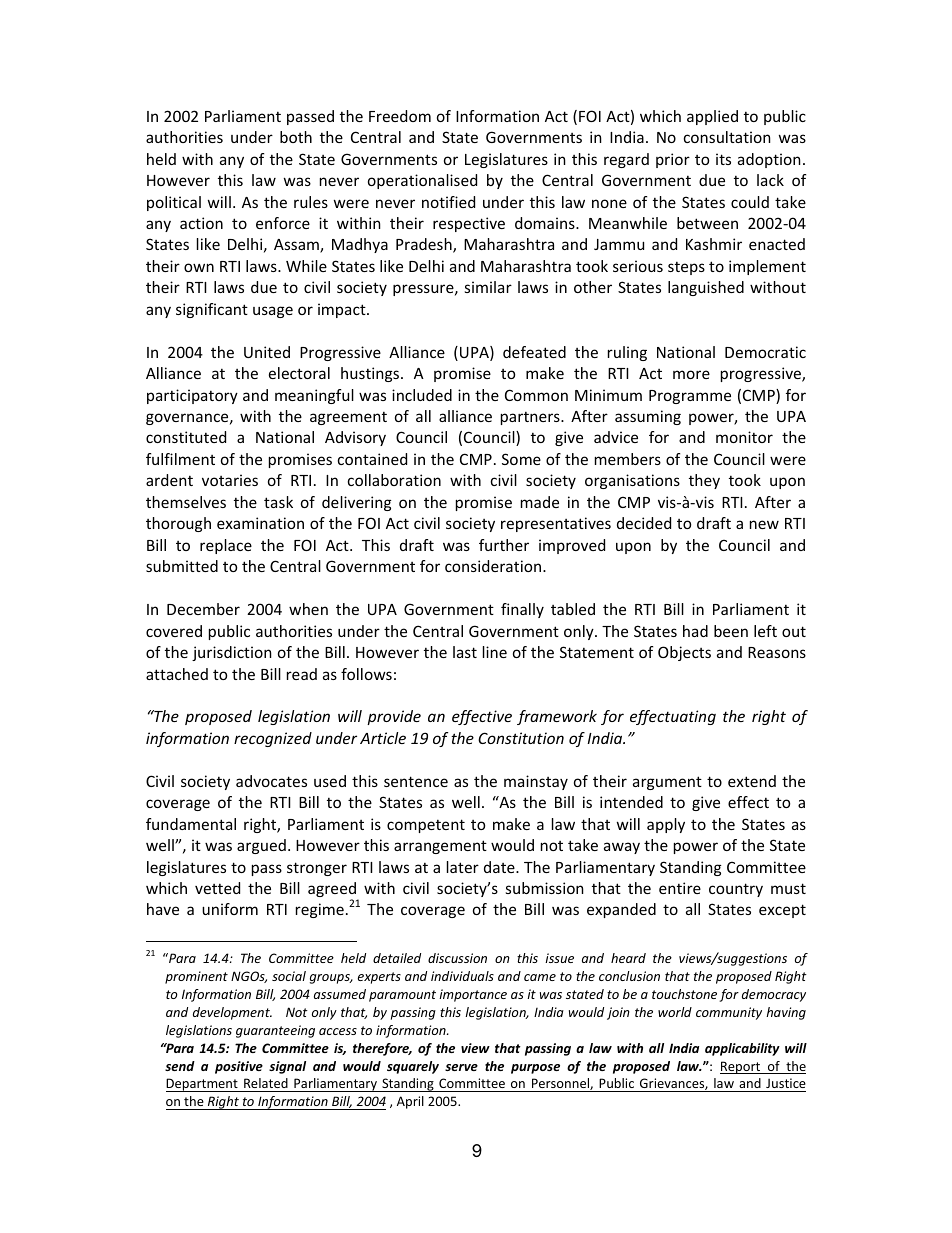  I want to click on consultation, so click(727, 137).
